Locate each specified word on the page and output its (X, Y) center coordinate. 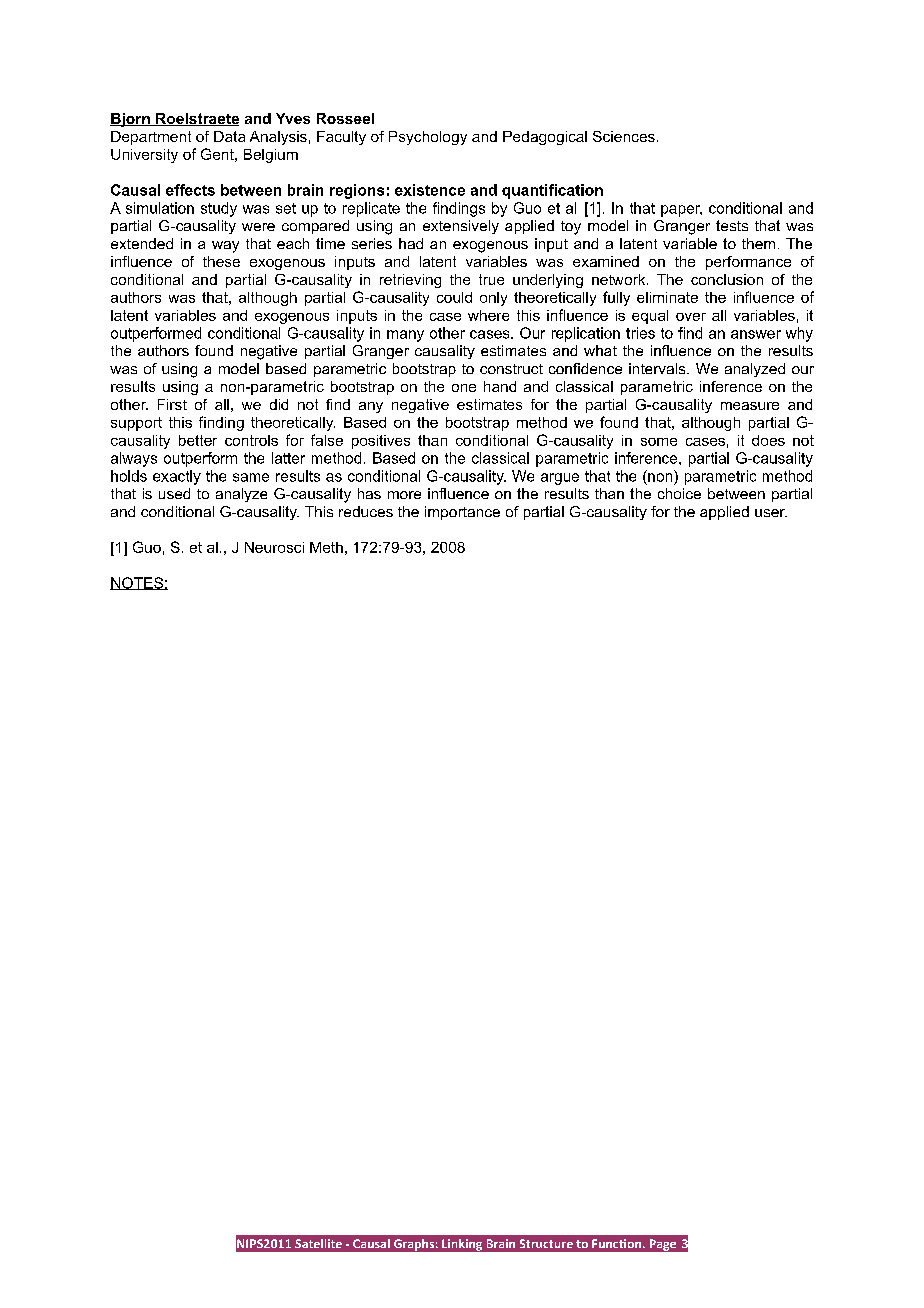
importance (462, 513)
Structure (546, 1243)
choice (679, 493)
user (771, 513)
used (174, 493)
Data (229, 136)
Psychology (428, 138)
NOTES (137, 583)
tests (732, 225)
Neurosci (274, 547)
